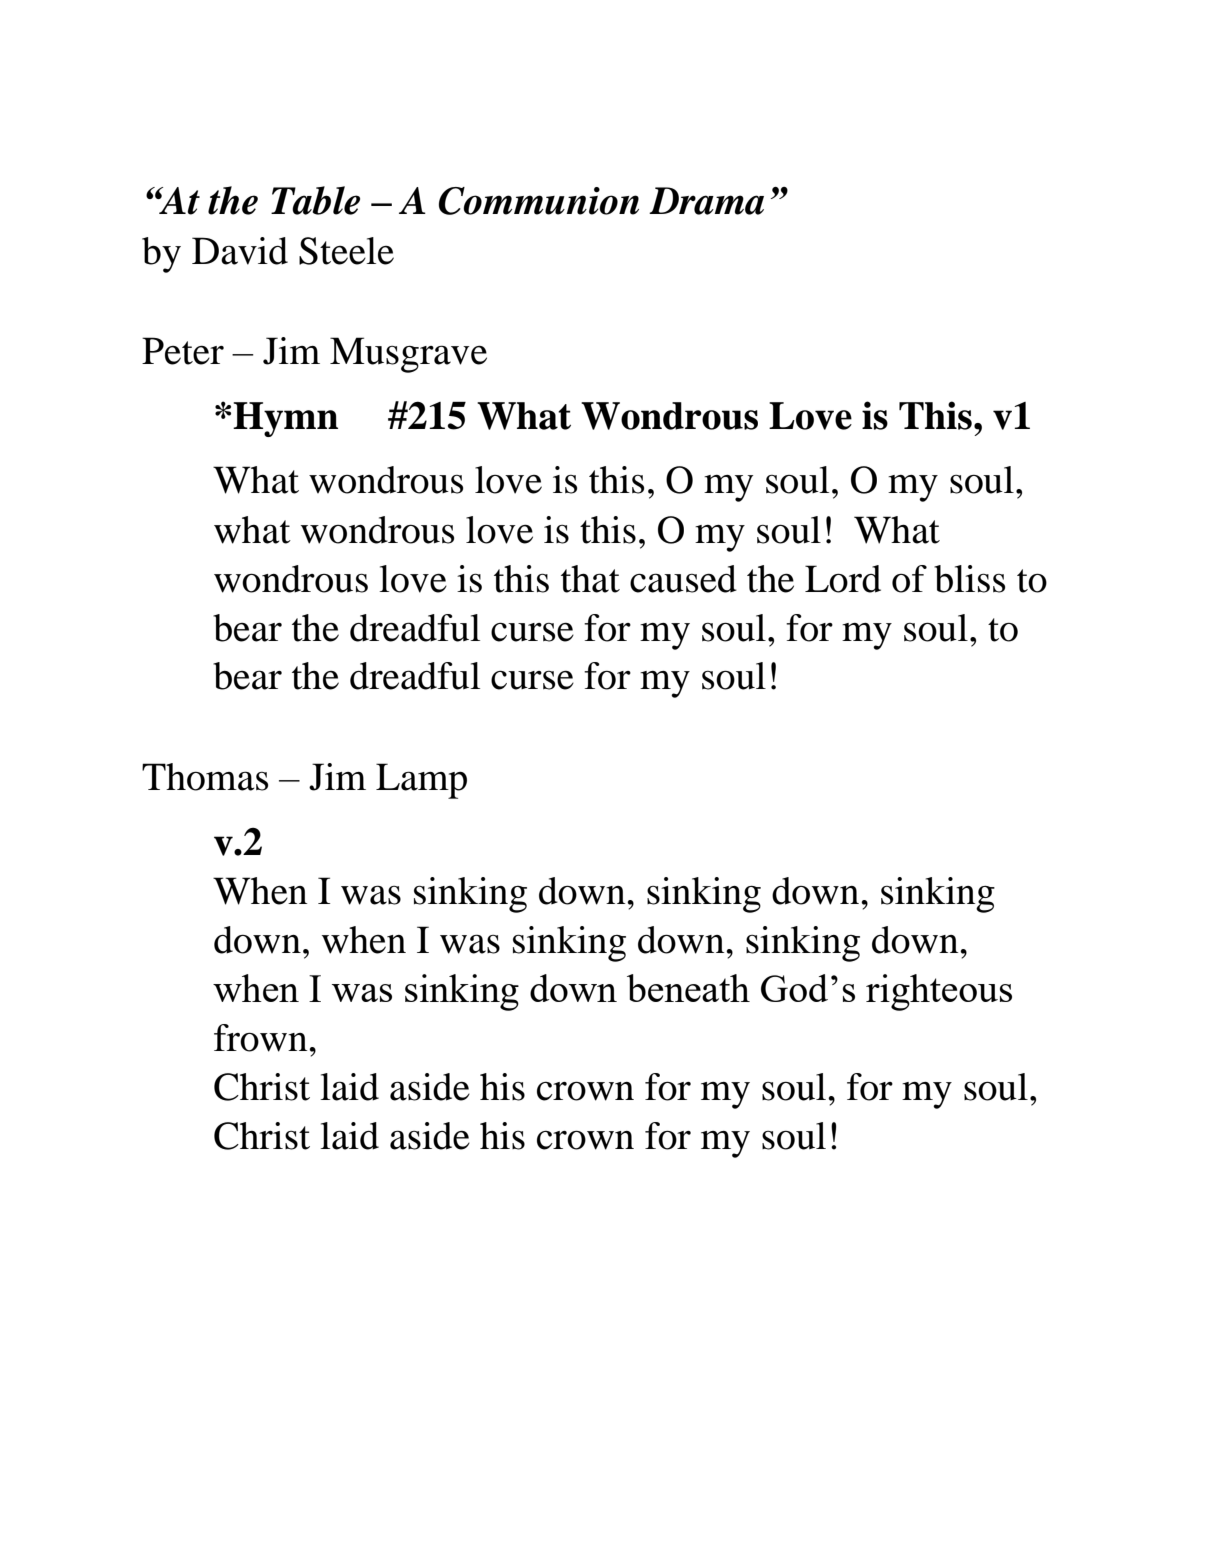 The image size is (1209, 1564). I want to click on Communion, so click(539, 201).
